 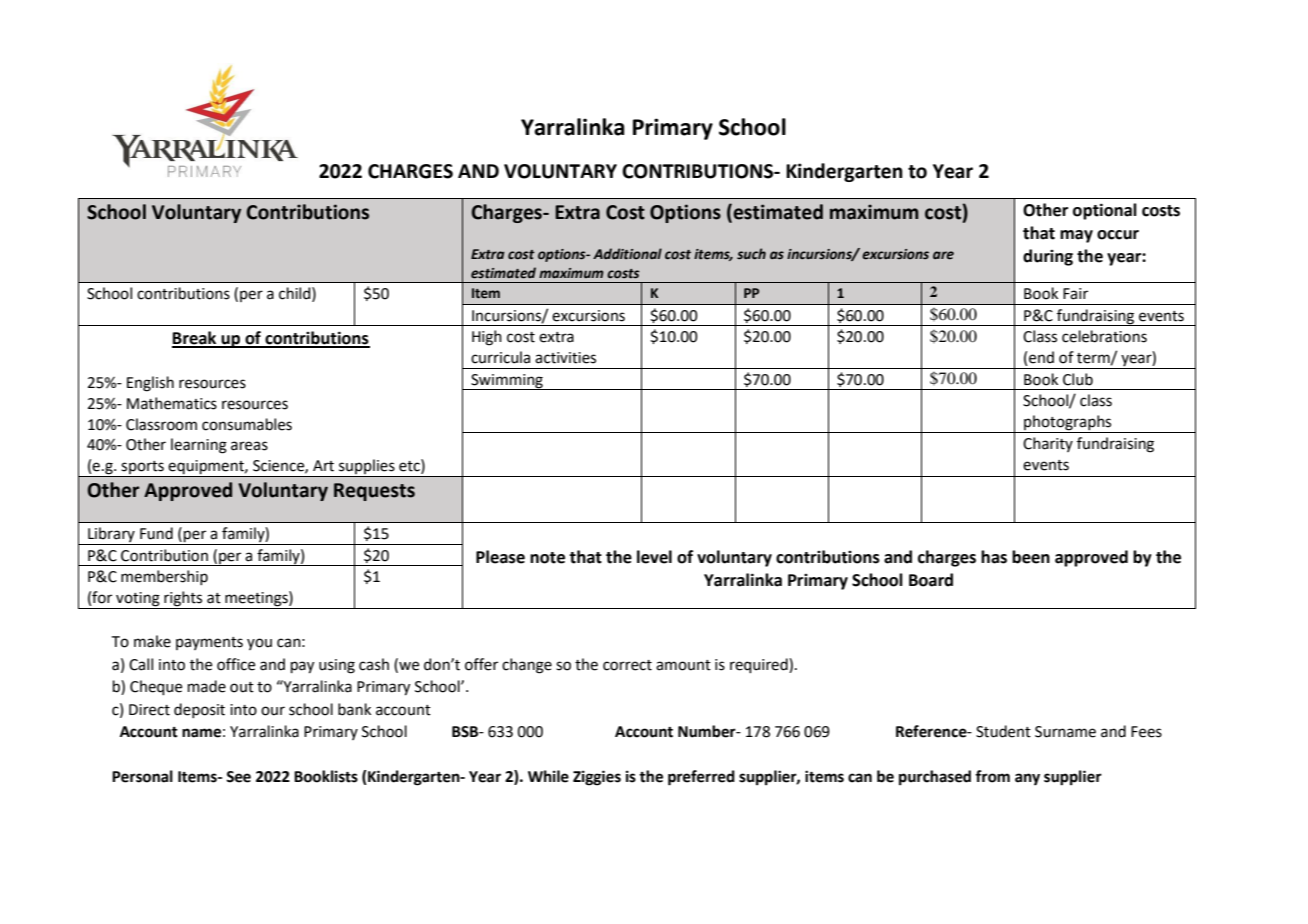 I want to click on Board, so click(x=931, y=580).
